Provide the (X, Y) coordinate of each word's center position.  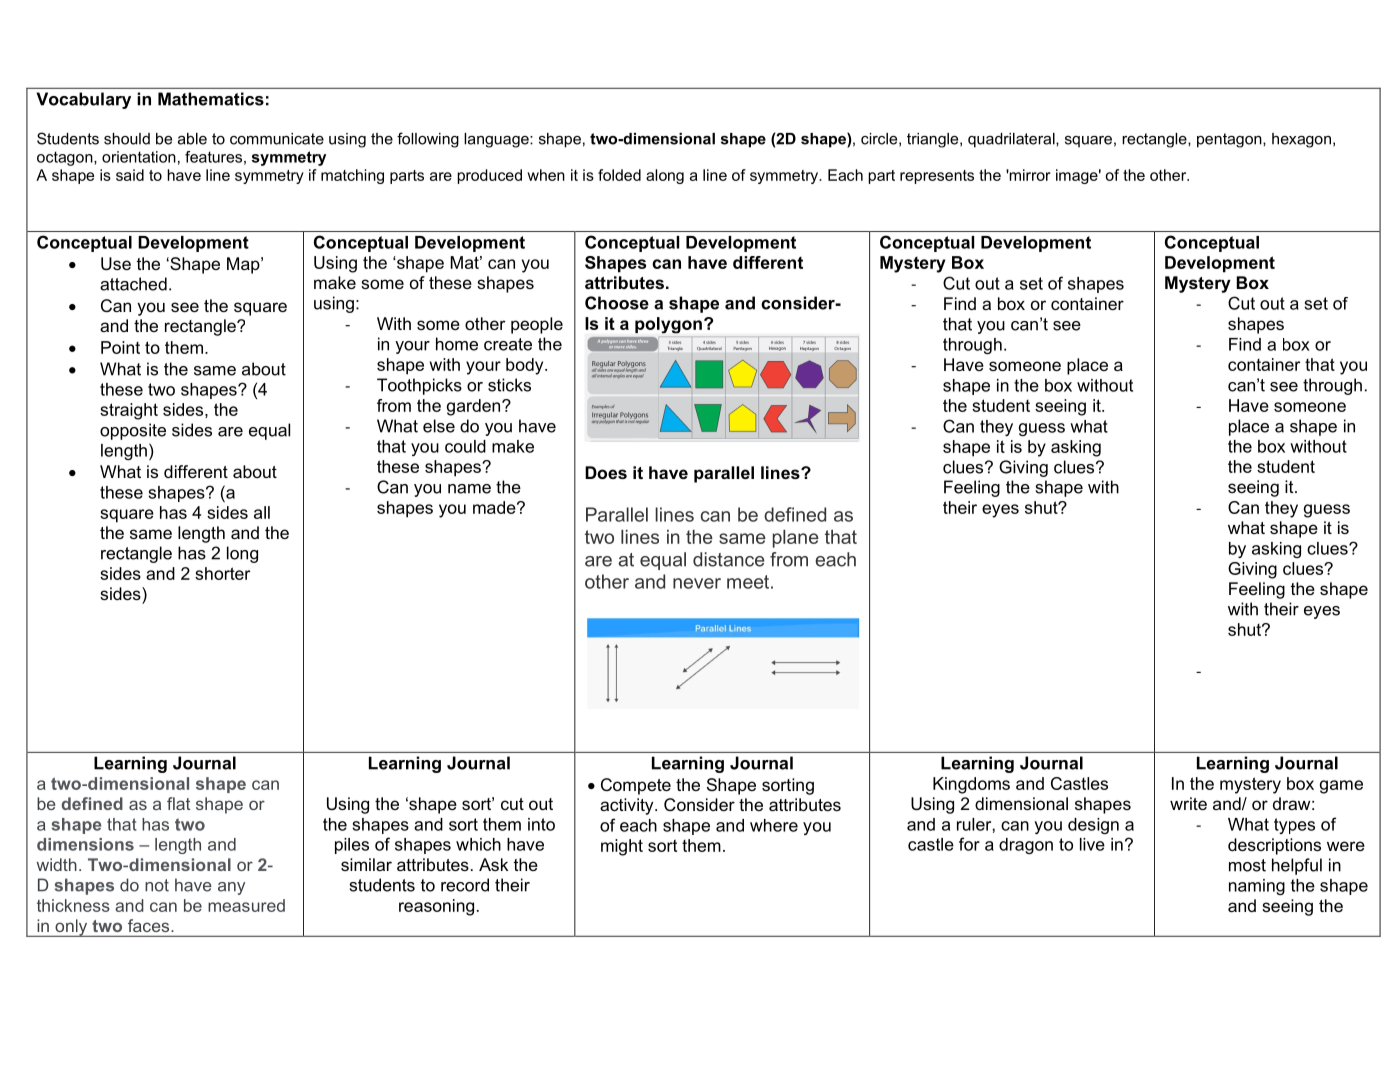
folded (619, 175)
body (526, 366)
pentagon (1230, 140)
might (622, 847)
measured (246, 905)
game (1341, 787)
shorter (222, 573)
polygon (668, 325)
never (697, 583)
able (192, 139)
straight (129, 411)
